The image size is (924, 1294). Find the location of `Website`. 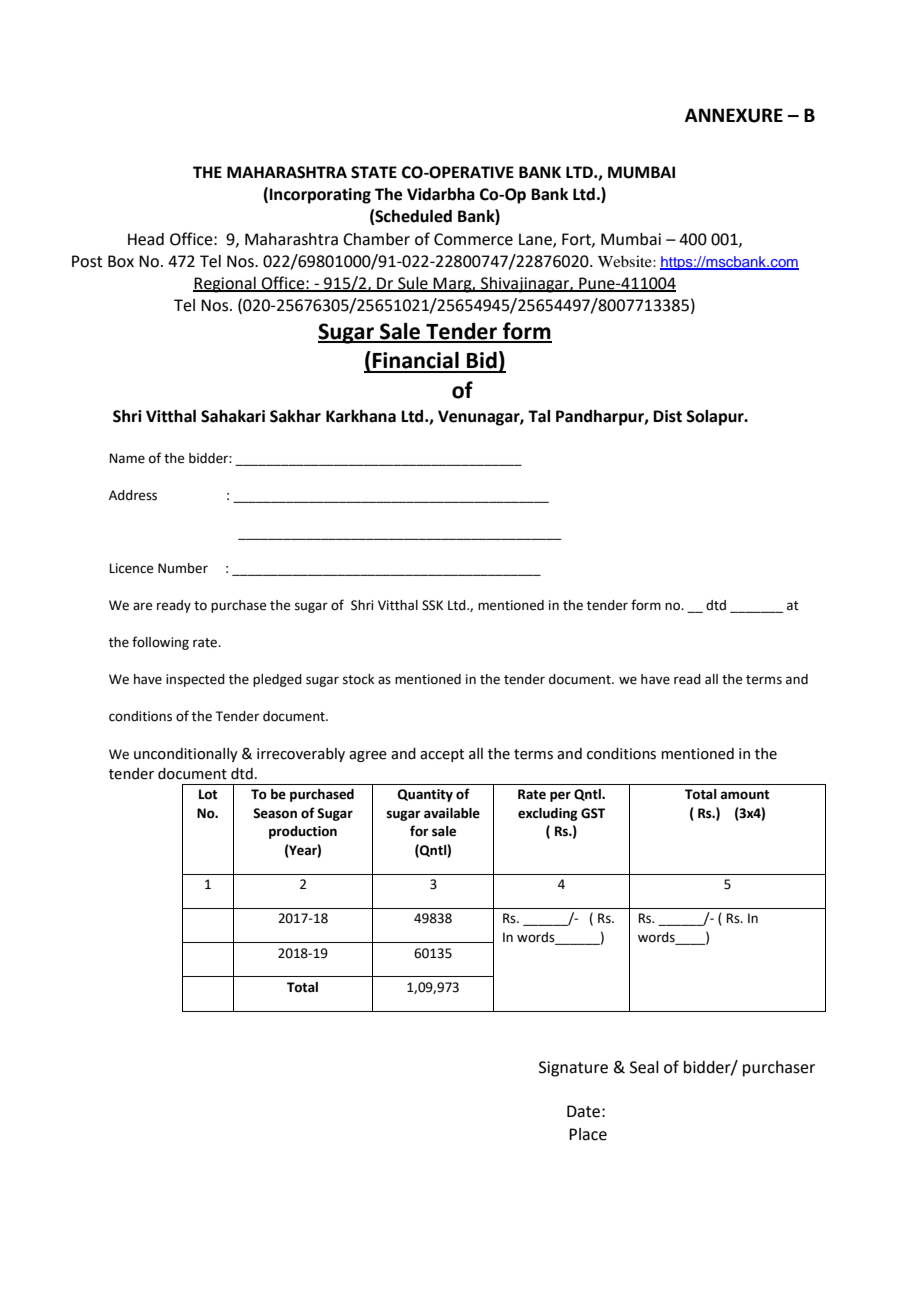

Website is located at coordinates (626, 261).
